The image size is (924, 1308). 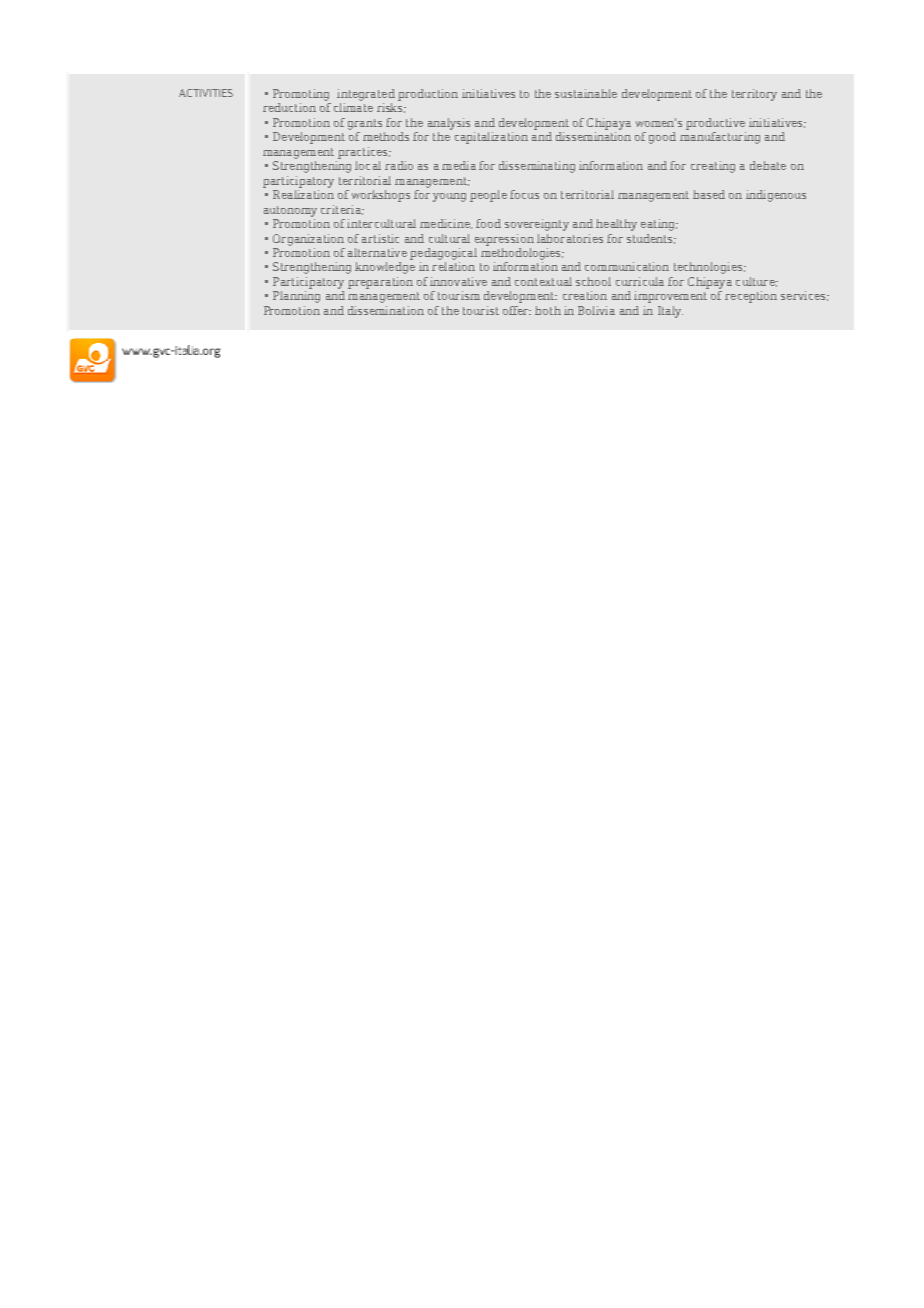 What do you see at coordinates (754, 95) in the image?
I see `territory` at bounding box center [754, 95].
